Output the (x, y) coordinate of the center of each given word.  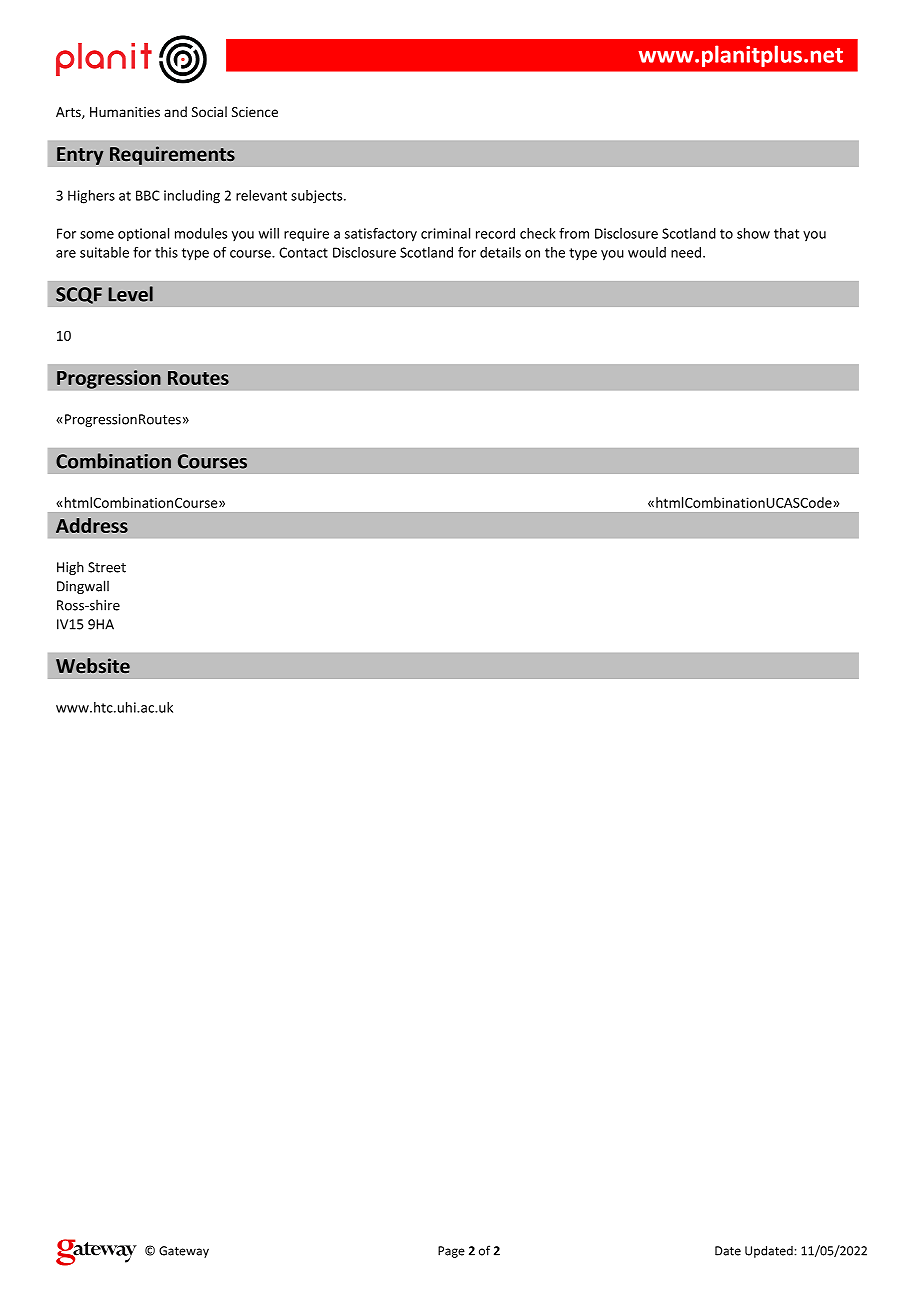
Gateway (184, 1252)
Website (93, 665)
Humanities (125, 112)
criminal (445, 233)
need (687, 252)
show (753, 233)
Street (107, 567)
